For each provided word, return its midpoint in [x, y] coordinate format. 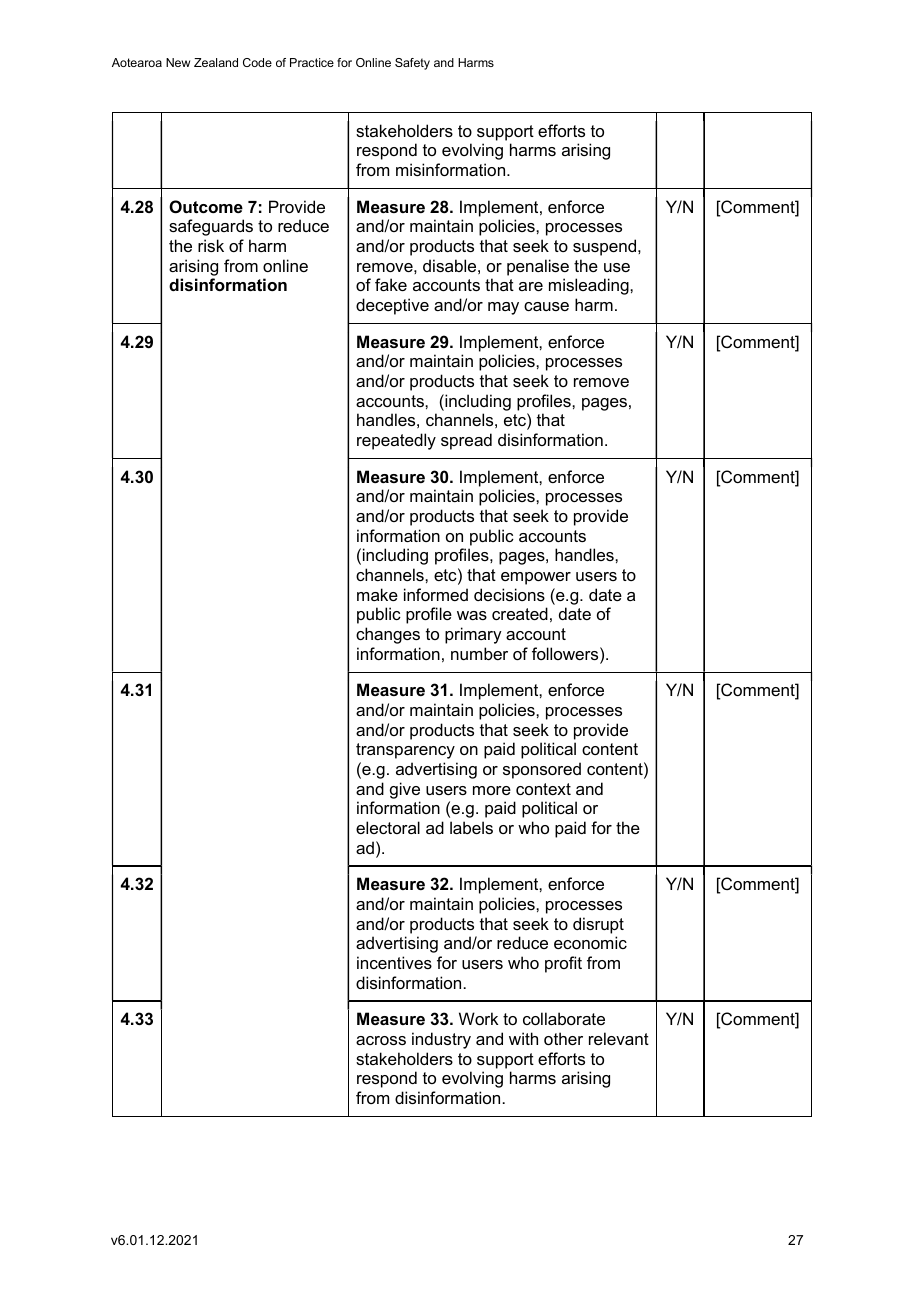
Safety [412, 64]
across [381, 1040]
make [377, 594]
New [178, 62]
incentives [394, 962]
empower [536, 578]
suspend [606, 247]
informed [436, 594]
